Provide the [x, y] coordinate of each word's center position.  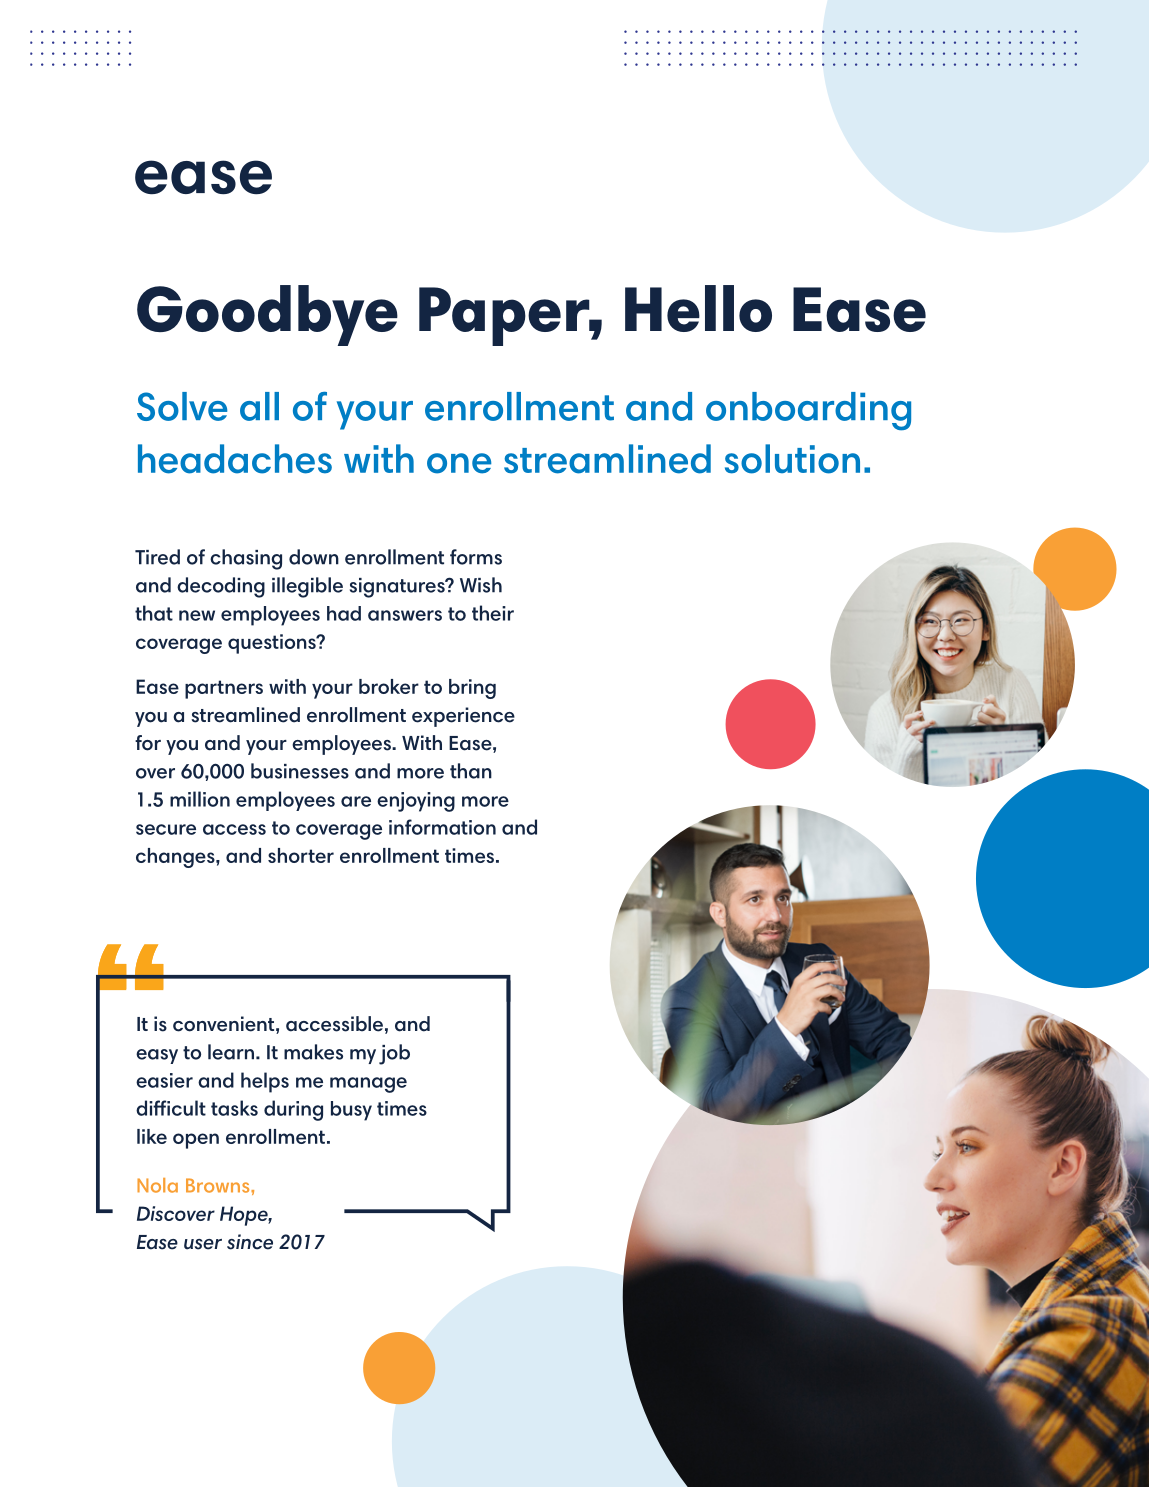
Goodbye [267, 315]
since [250, 1242]
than [471, 771]
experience [463, 717]
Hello [698, 308]
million [200, 799]
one [459, 463]
